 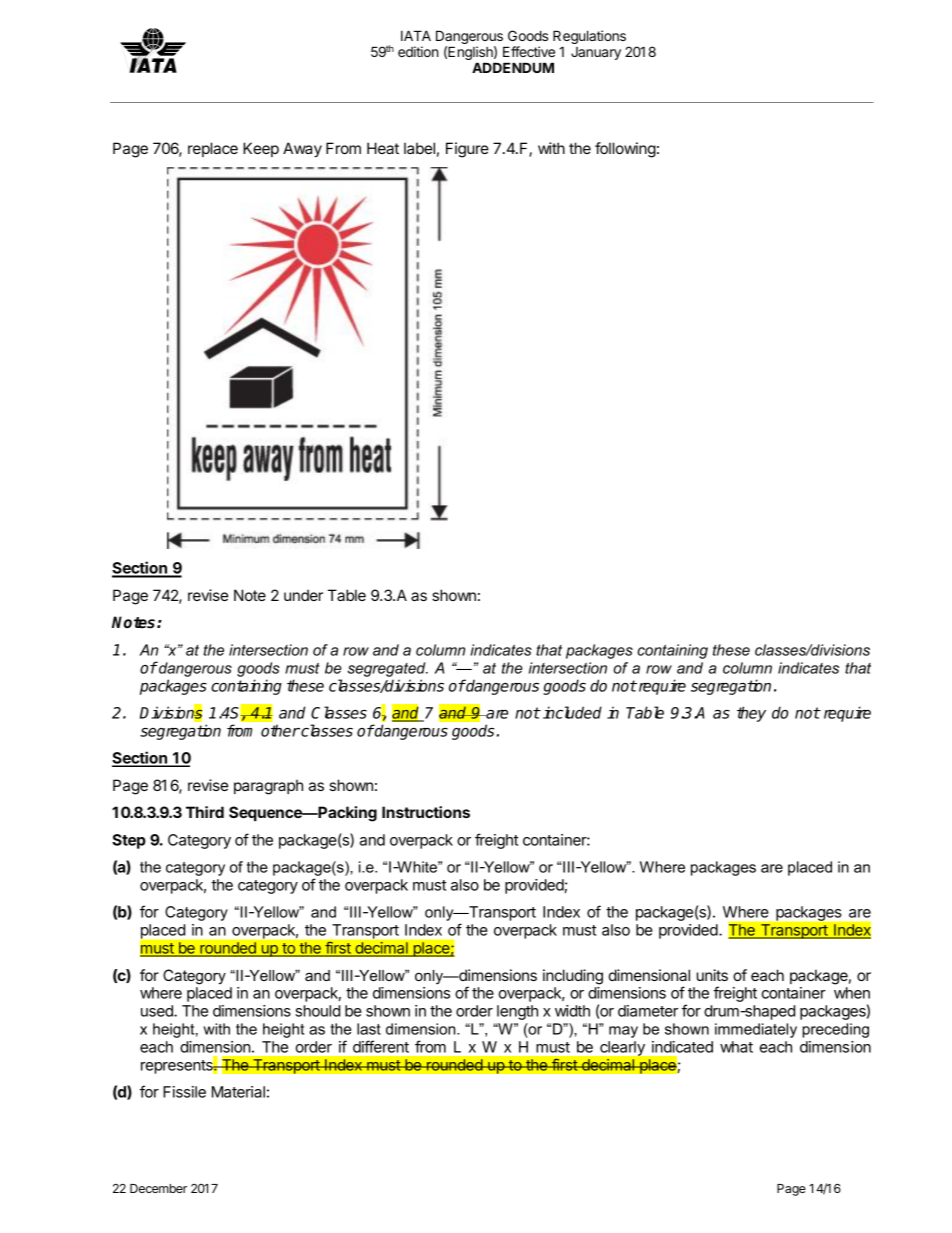 I want to click on segregated, so click(x=388, y=669).
